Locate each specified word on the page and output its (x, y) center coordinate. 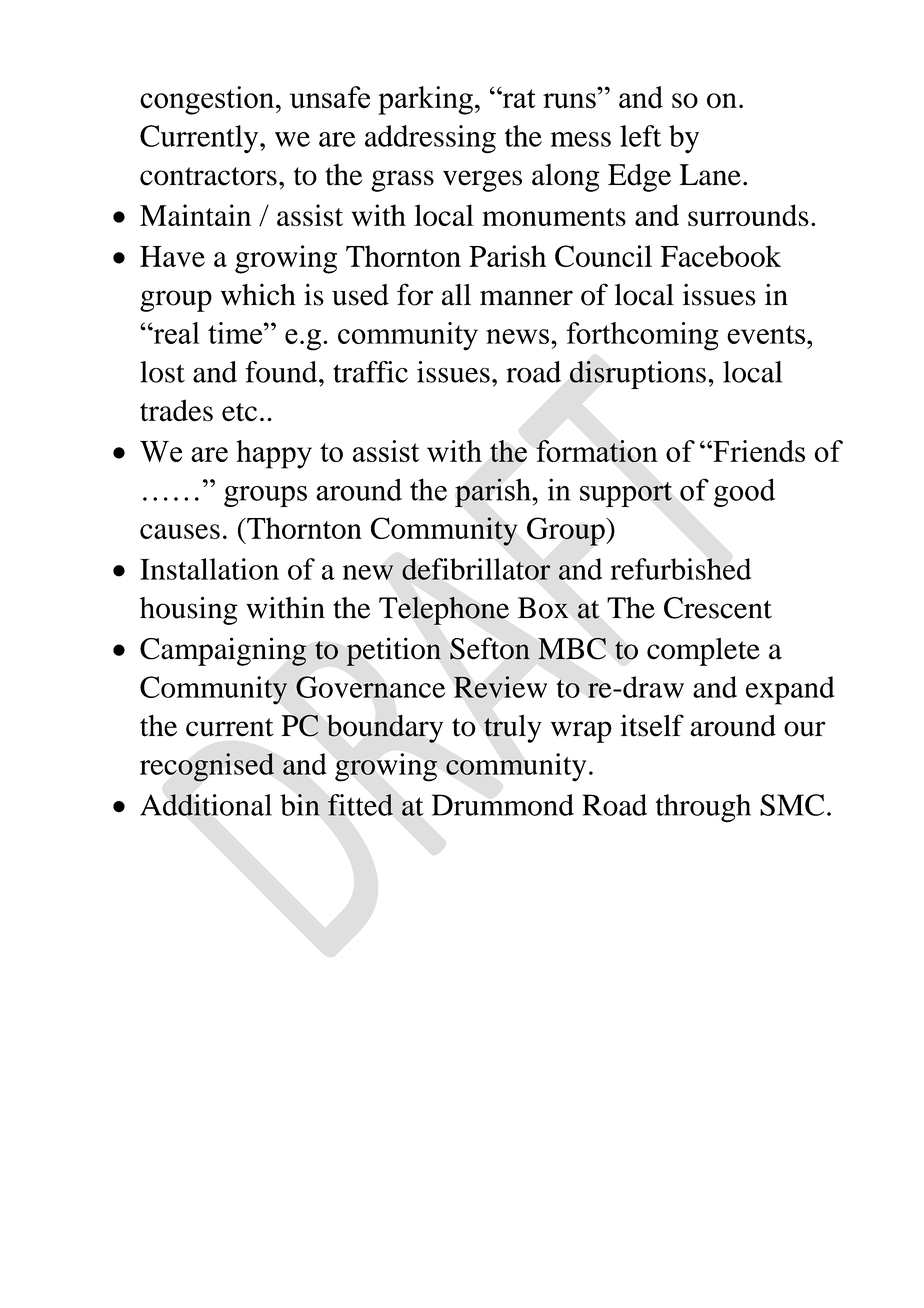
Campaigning (223, 651)
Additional (206, 805)
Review (500, 687)
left (640, 136)
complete (703, 652)
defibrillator (476, 569)
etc (239, 412)
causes (180, 531)
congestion (208, 100)
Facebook (721, 256)
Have (172, 256)
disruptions (638, 375)
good (744, 492)
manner (526, 298)
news (517, 336)
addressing (430, 139)
